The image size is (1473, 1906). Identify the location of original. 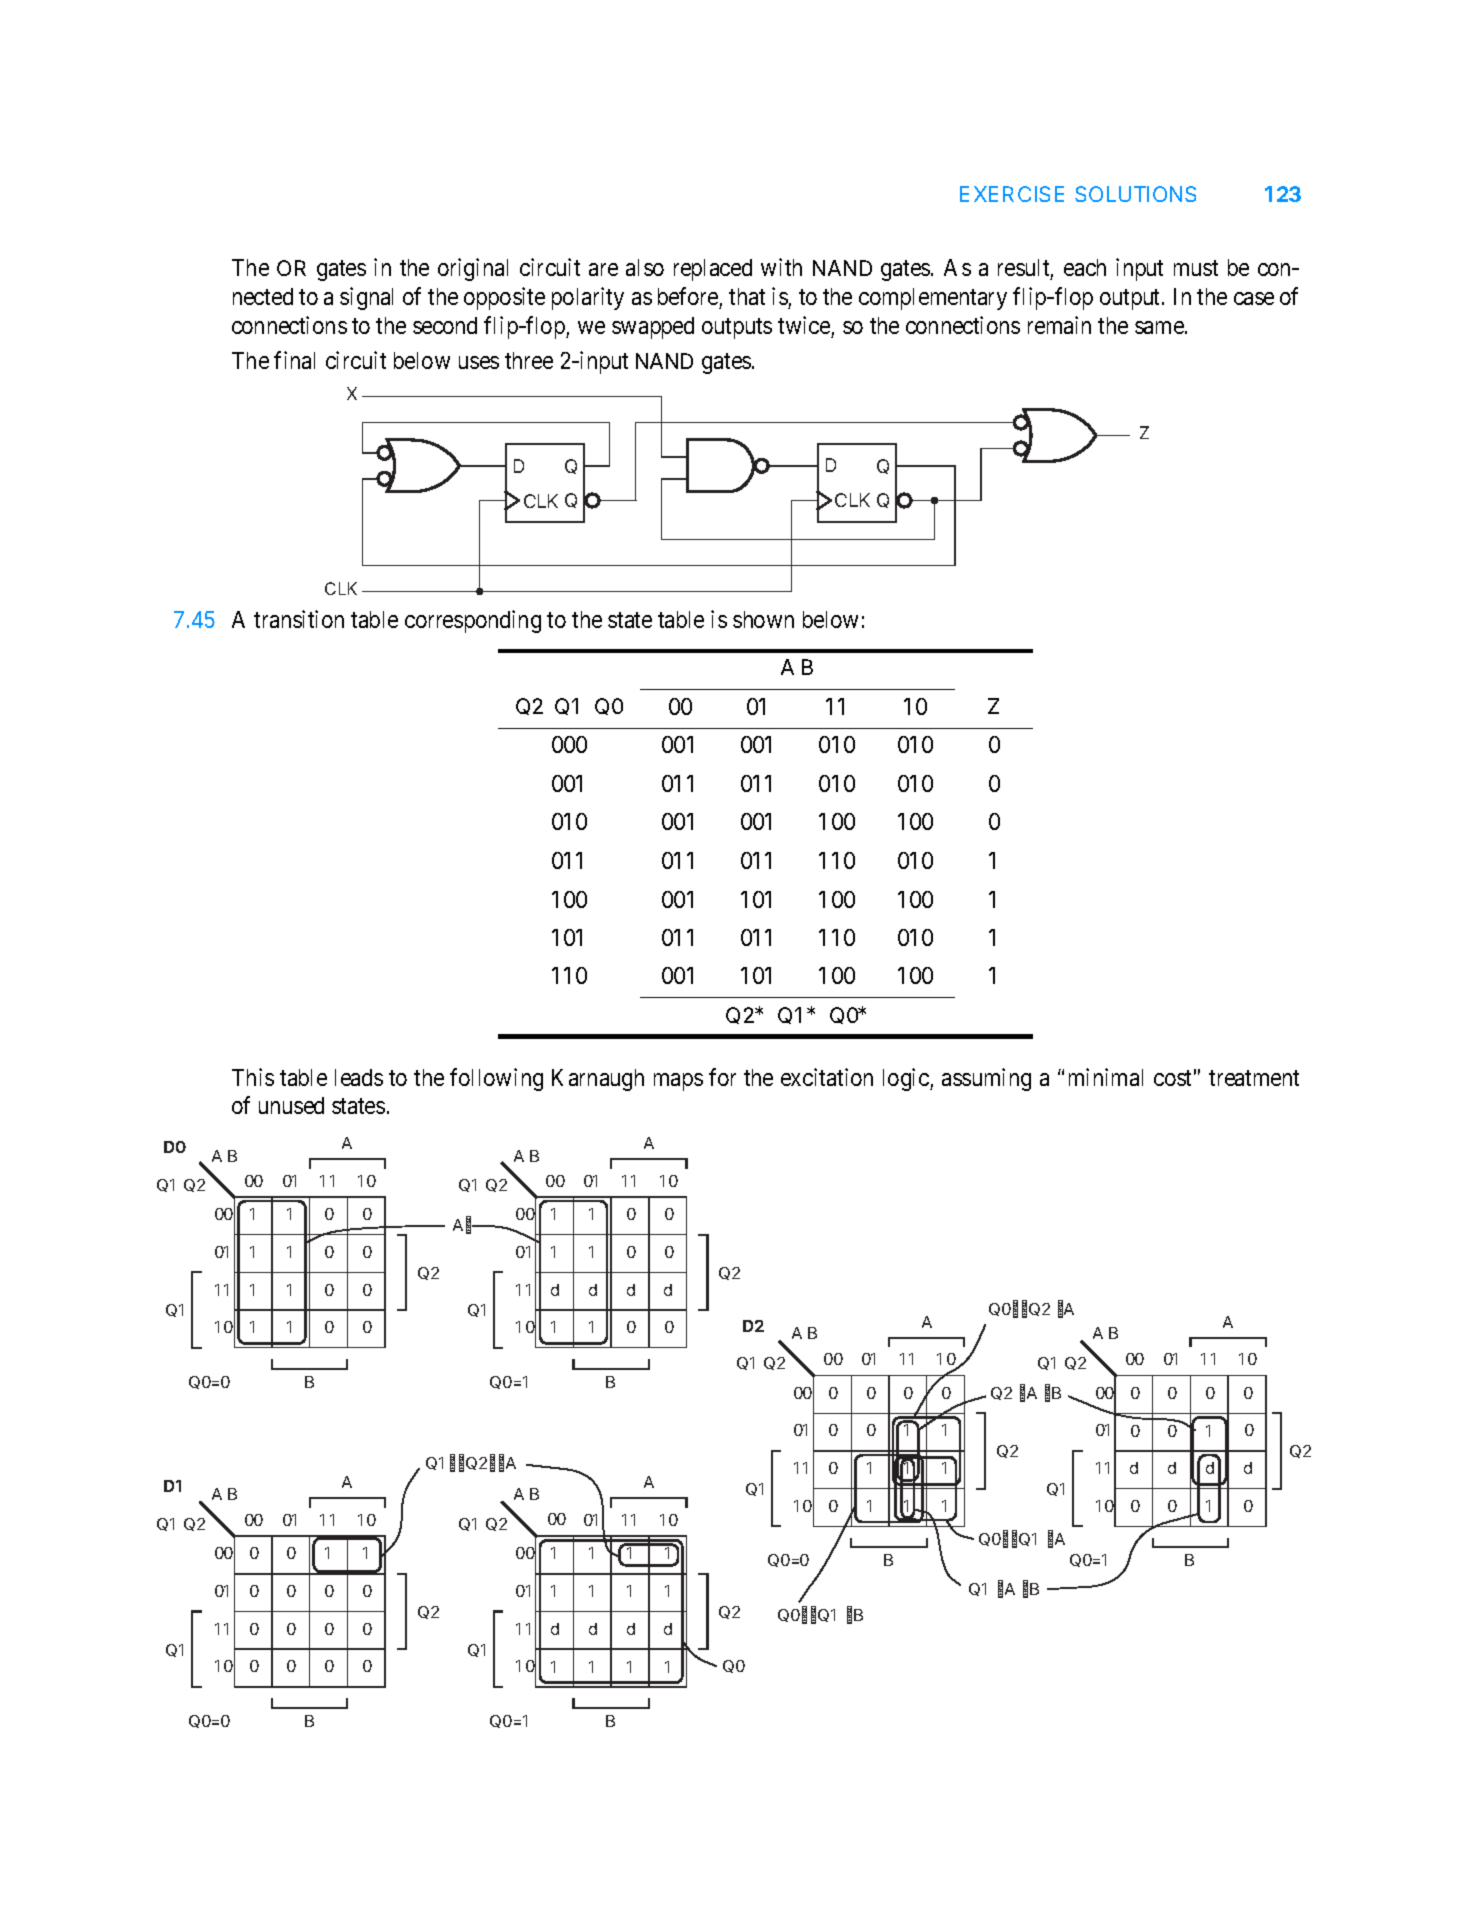
(473, 269).
